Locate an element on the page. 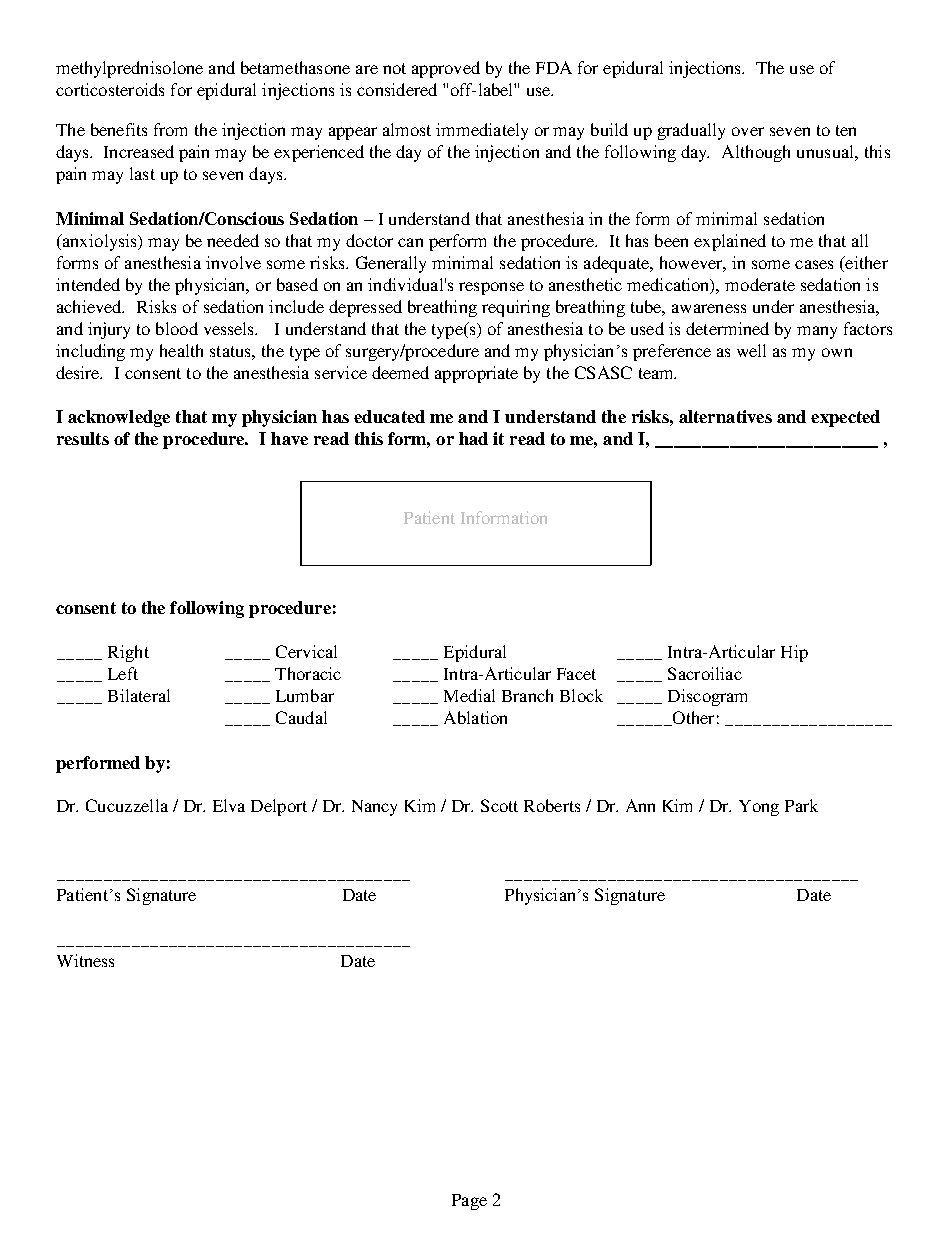 Image resolution: width=952 pixels, height=1233 pixels. Page is located at coordinates (469, 1202).
